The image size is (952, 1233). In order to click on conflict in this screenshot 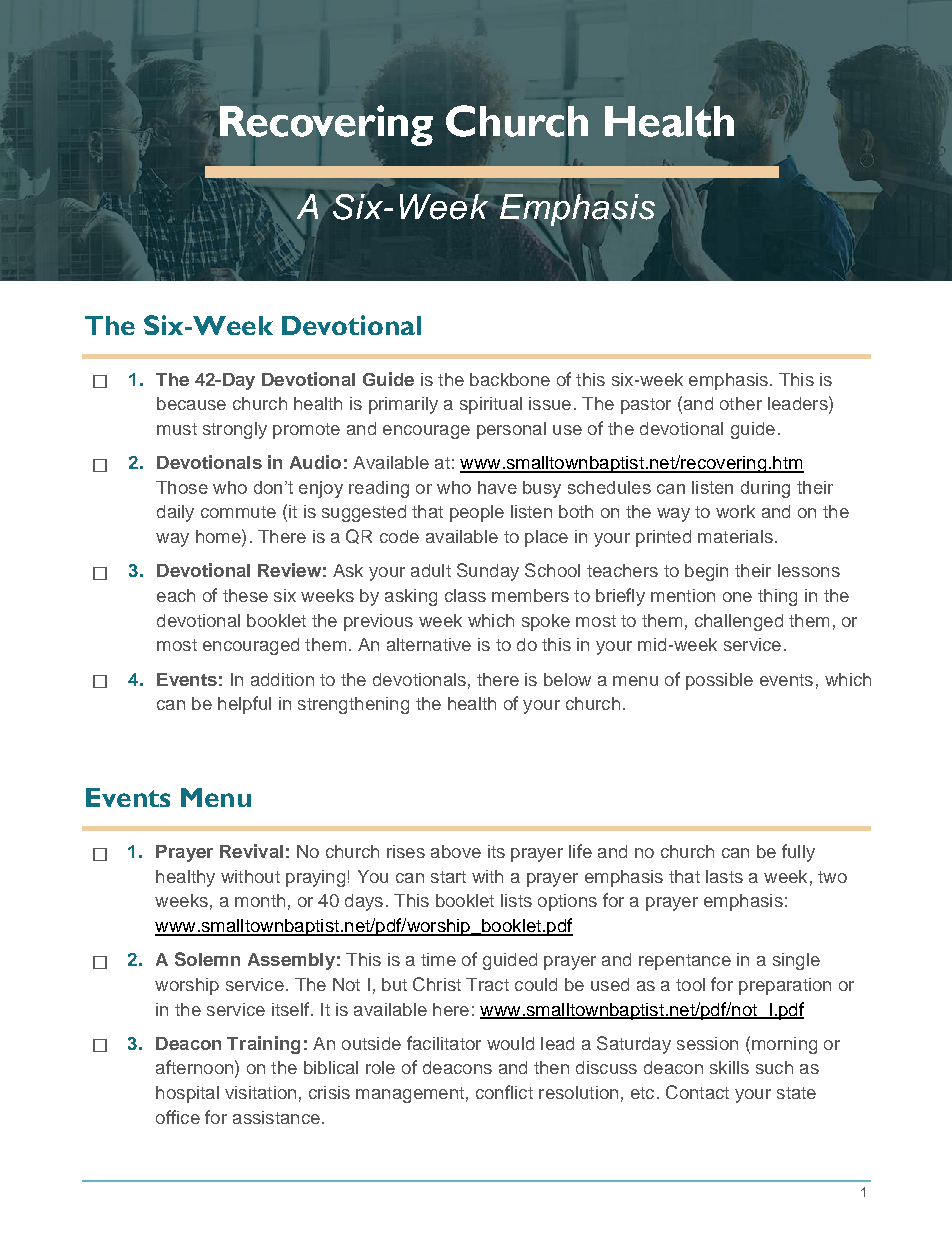, I will do `click(504, 1092)`.
